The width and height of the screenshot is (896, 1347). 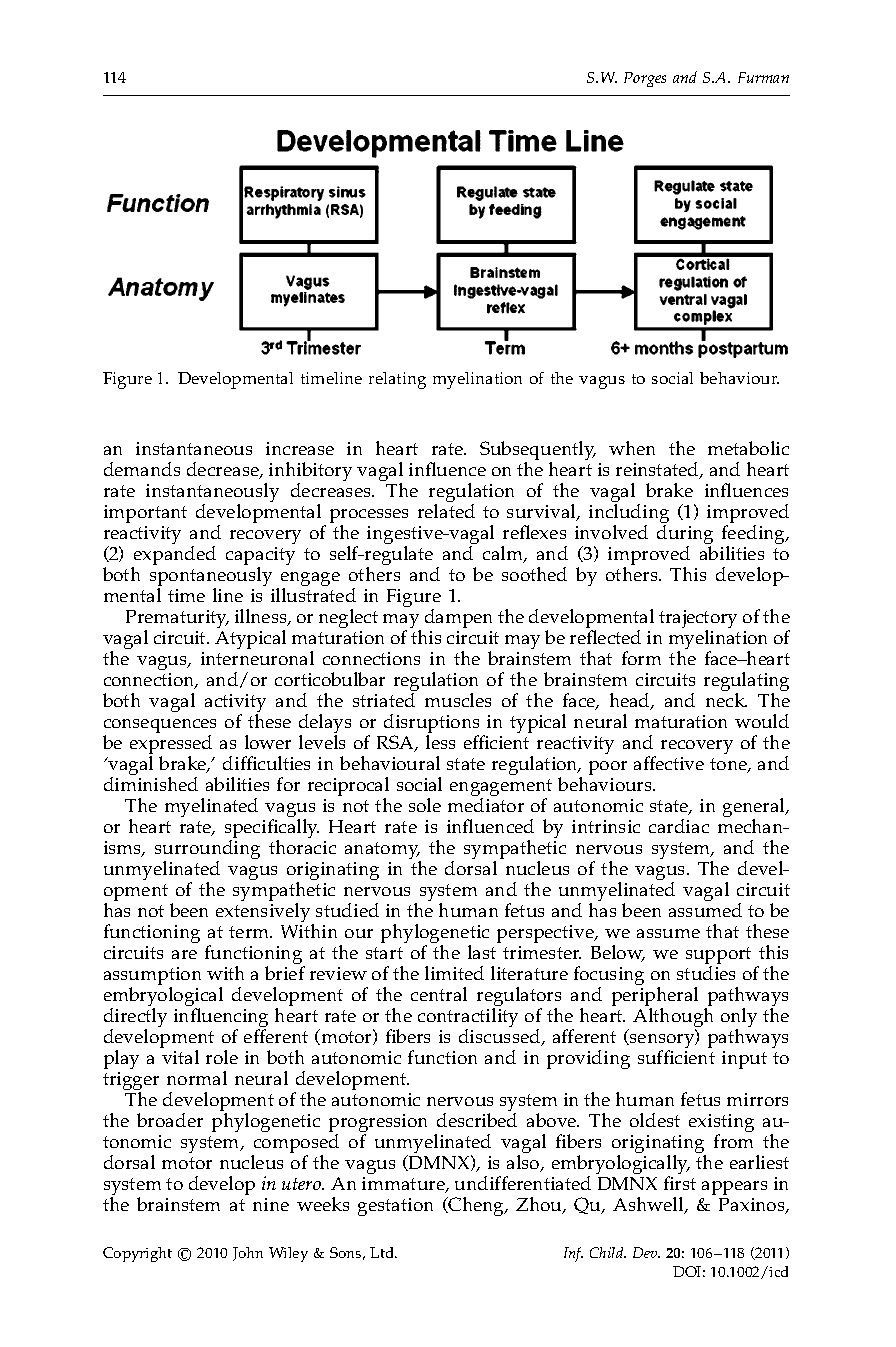 I want to click on Prematurity, so click(x=177, y=621).
